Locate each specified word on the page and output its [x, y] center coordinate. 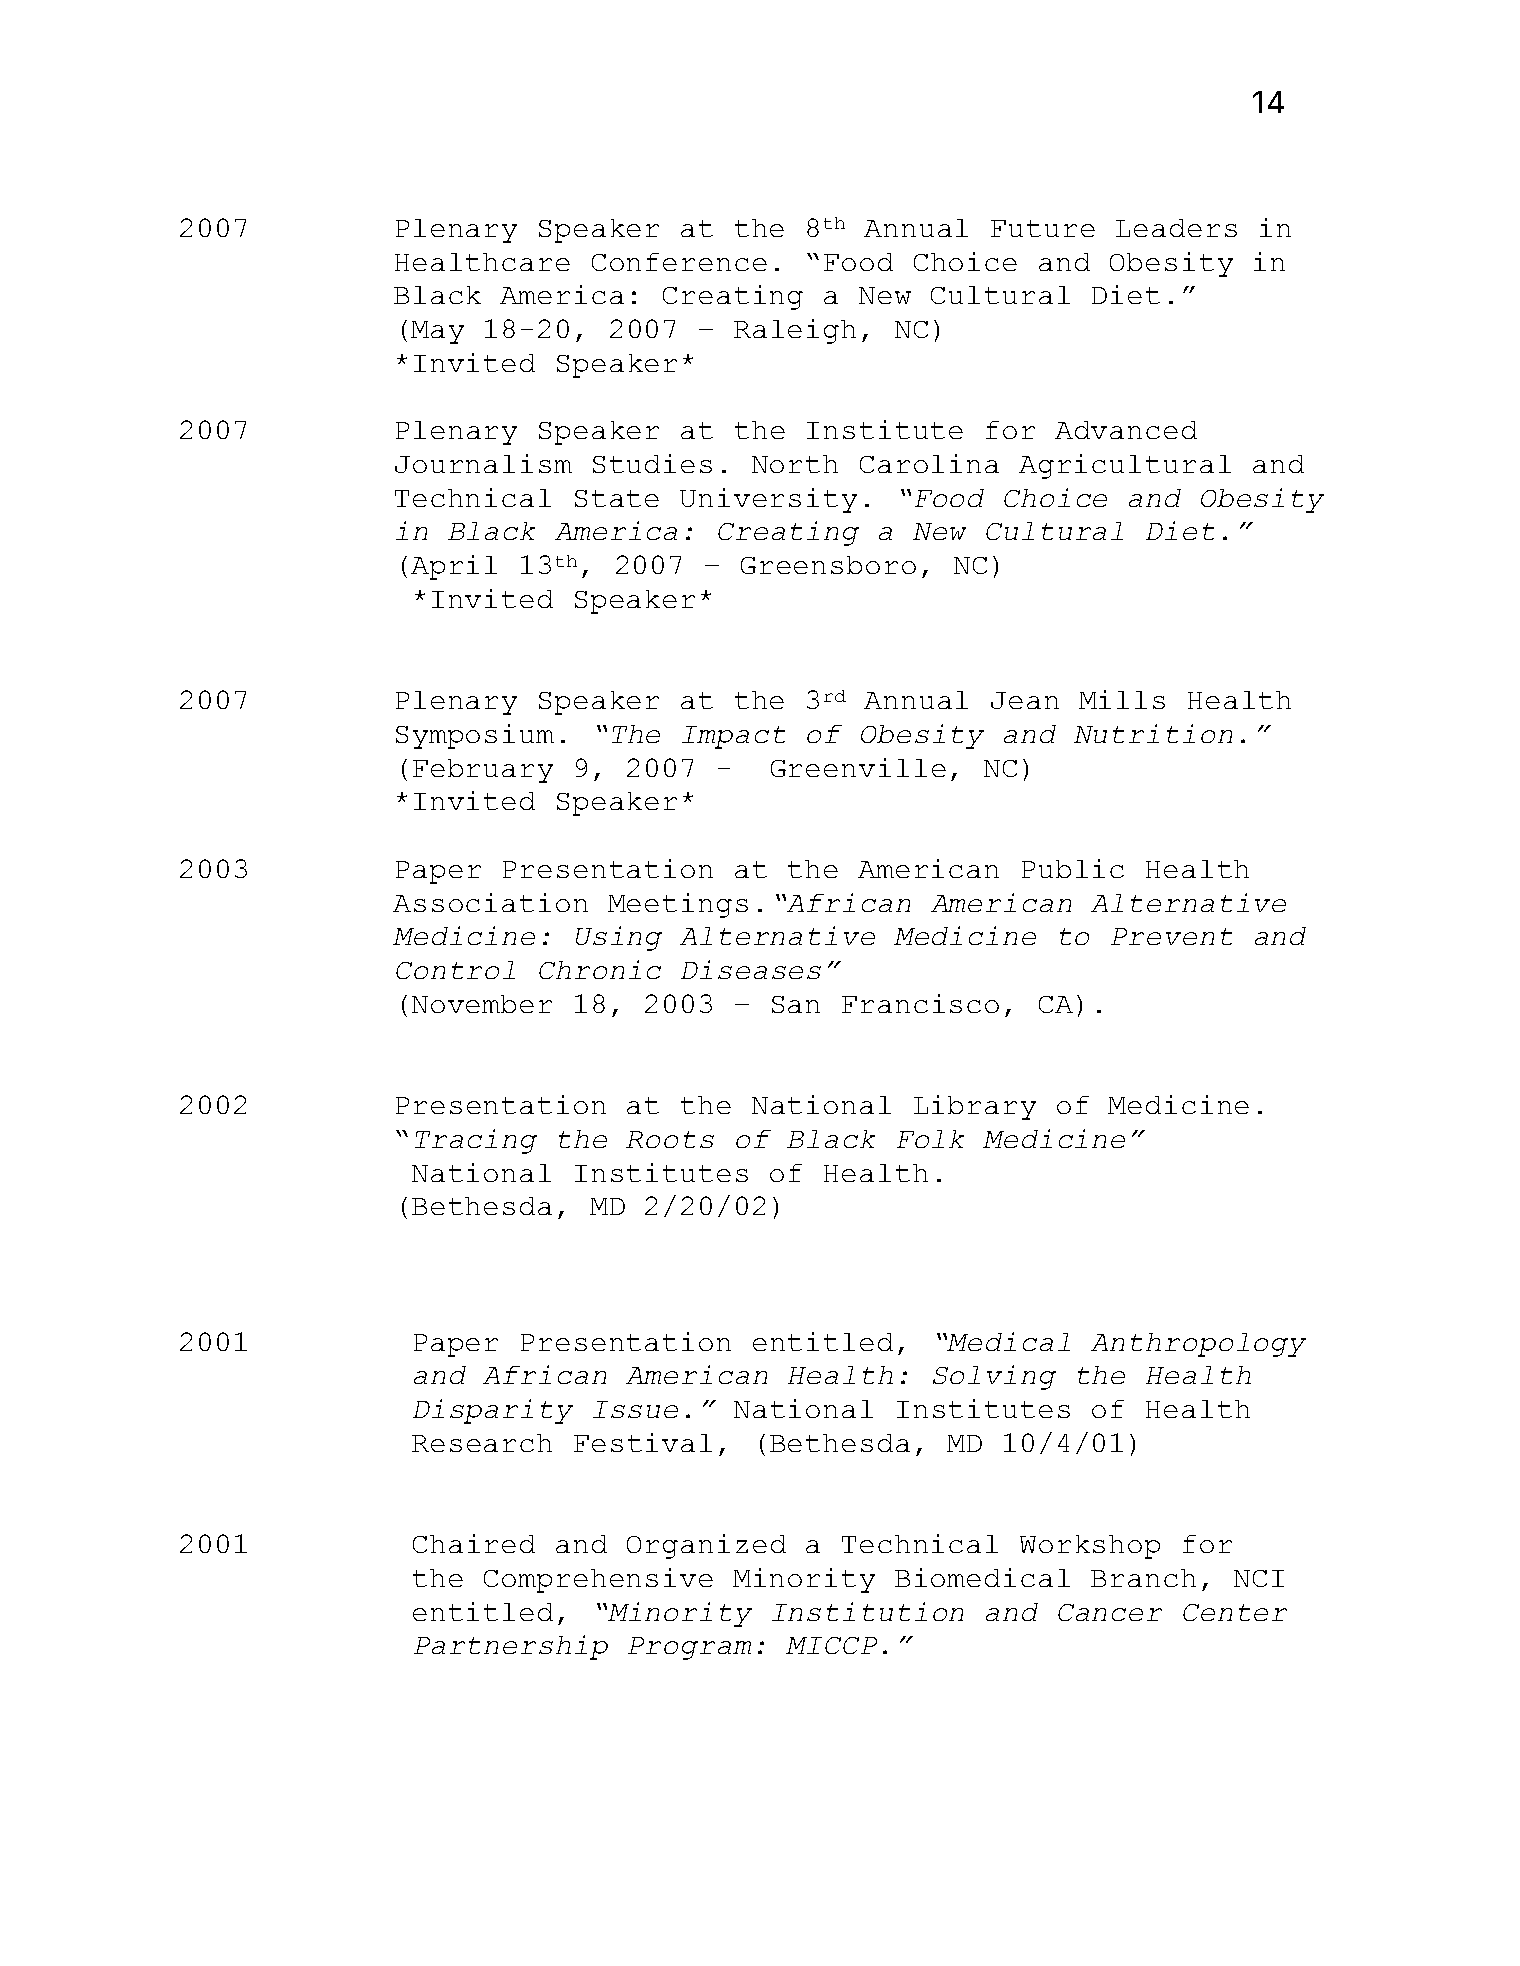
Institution [867, 1611]
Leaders [1176, 228]
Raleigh [795, 331]
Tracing [476, 1141]
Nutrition [1153, 733]
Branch [1143, 1578]
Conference [679, 262]
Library [975, 1107]
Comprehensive [598, 1580]
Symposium [475, 736]
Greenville [858, 767]
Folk [930, 1139]
